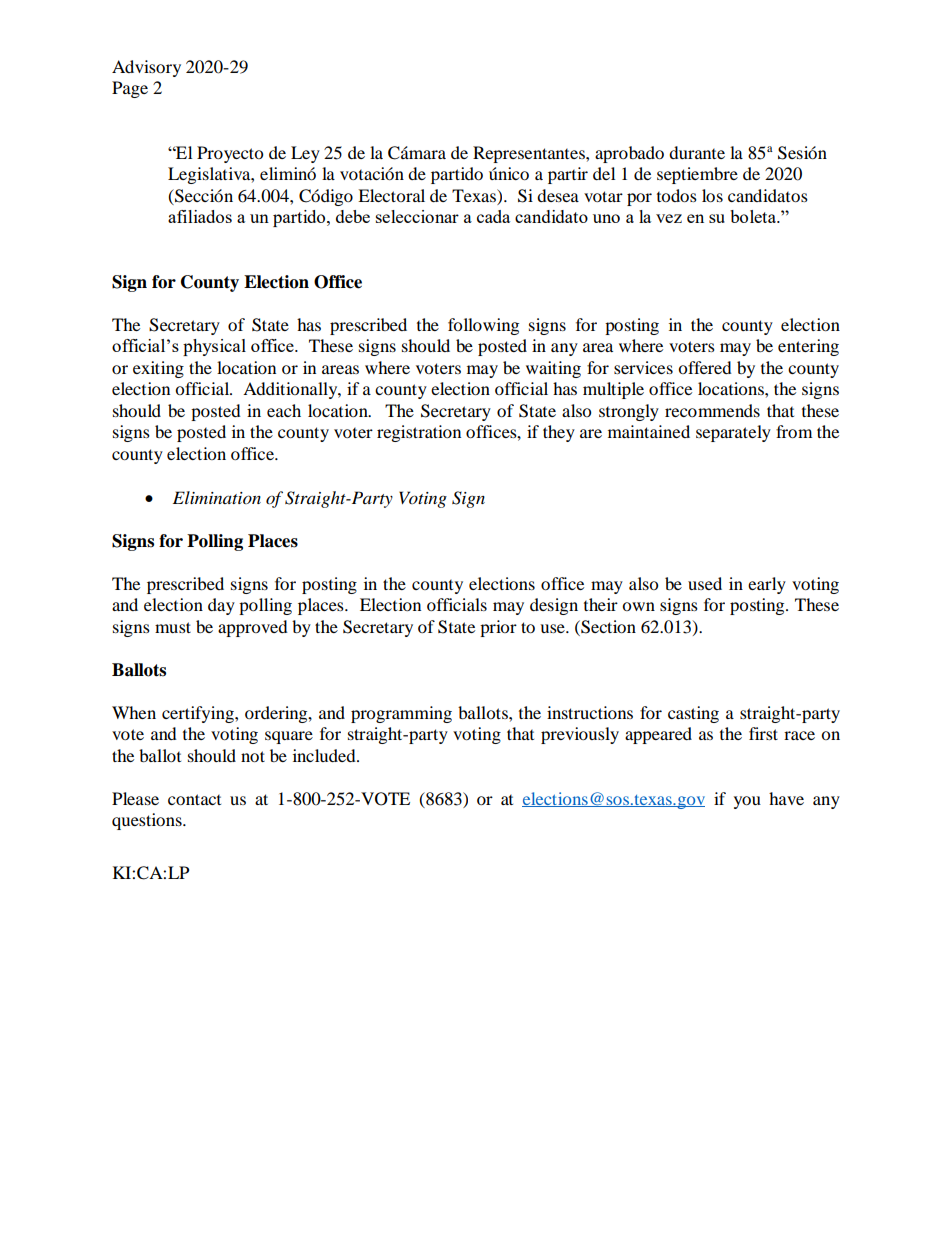 This screenshot has width=952, height=1233. What do you see at coordinates (493, 216) in the screenshot?
I see `cada` at bounding box center [493, 216].
